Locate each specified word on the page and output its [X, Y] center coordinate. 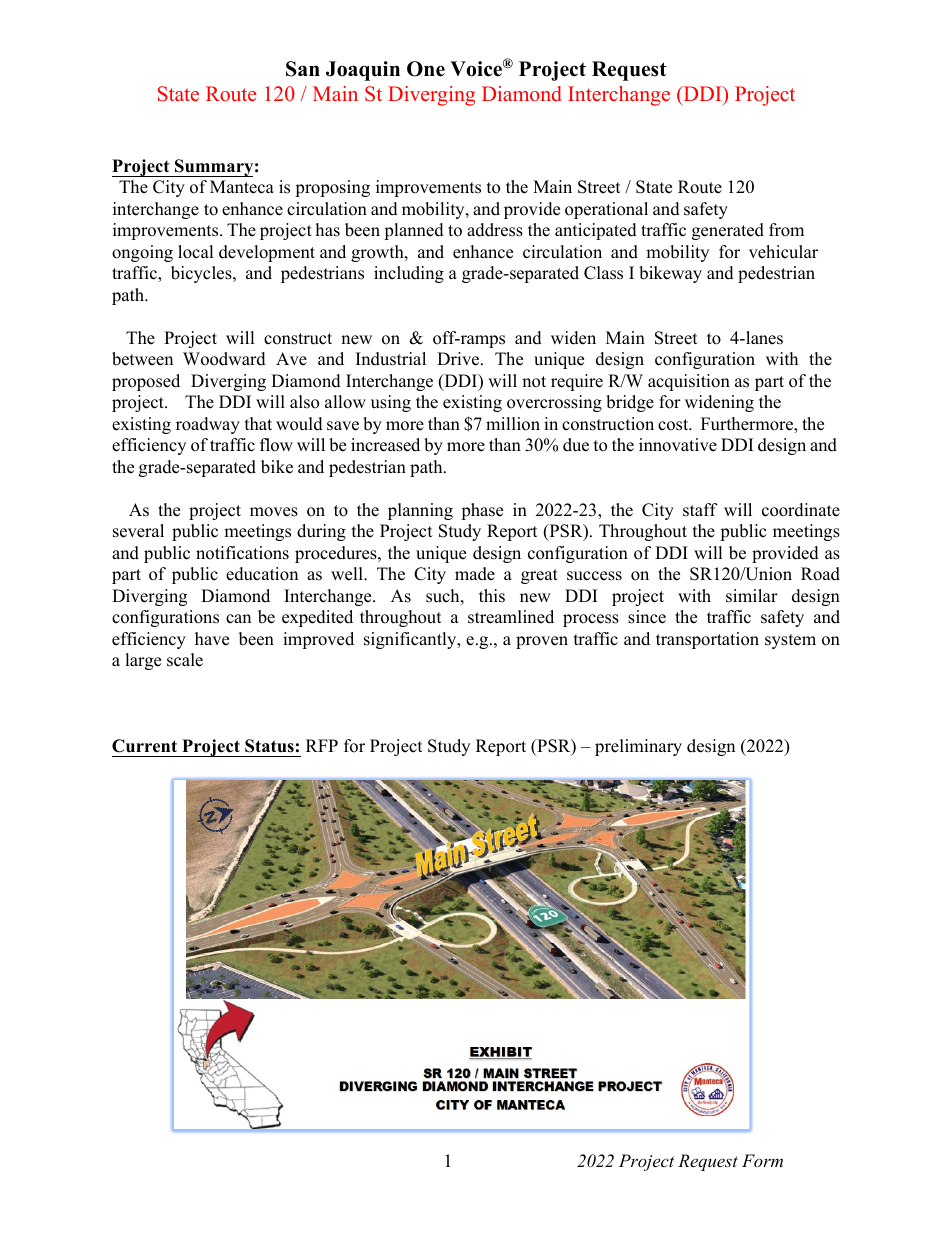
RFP [322, 745]
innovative [678, 445]
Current [144, 746]
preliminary [638, 747]
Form [762, 1160]
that [258, 423]
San [303, 69]
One [426, 69]
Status [269, 746]
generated [728, 231]
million [513, 424]
